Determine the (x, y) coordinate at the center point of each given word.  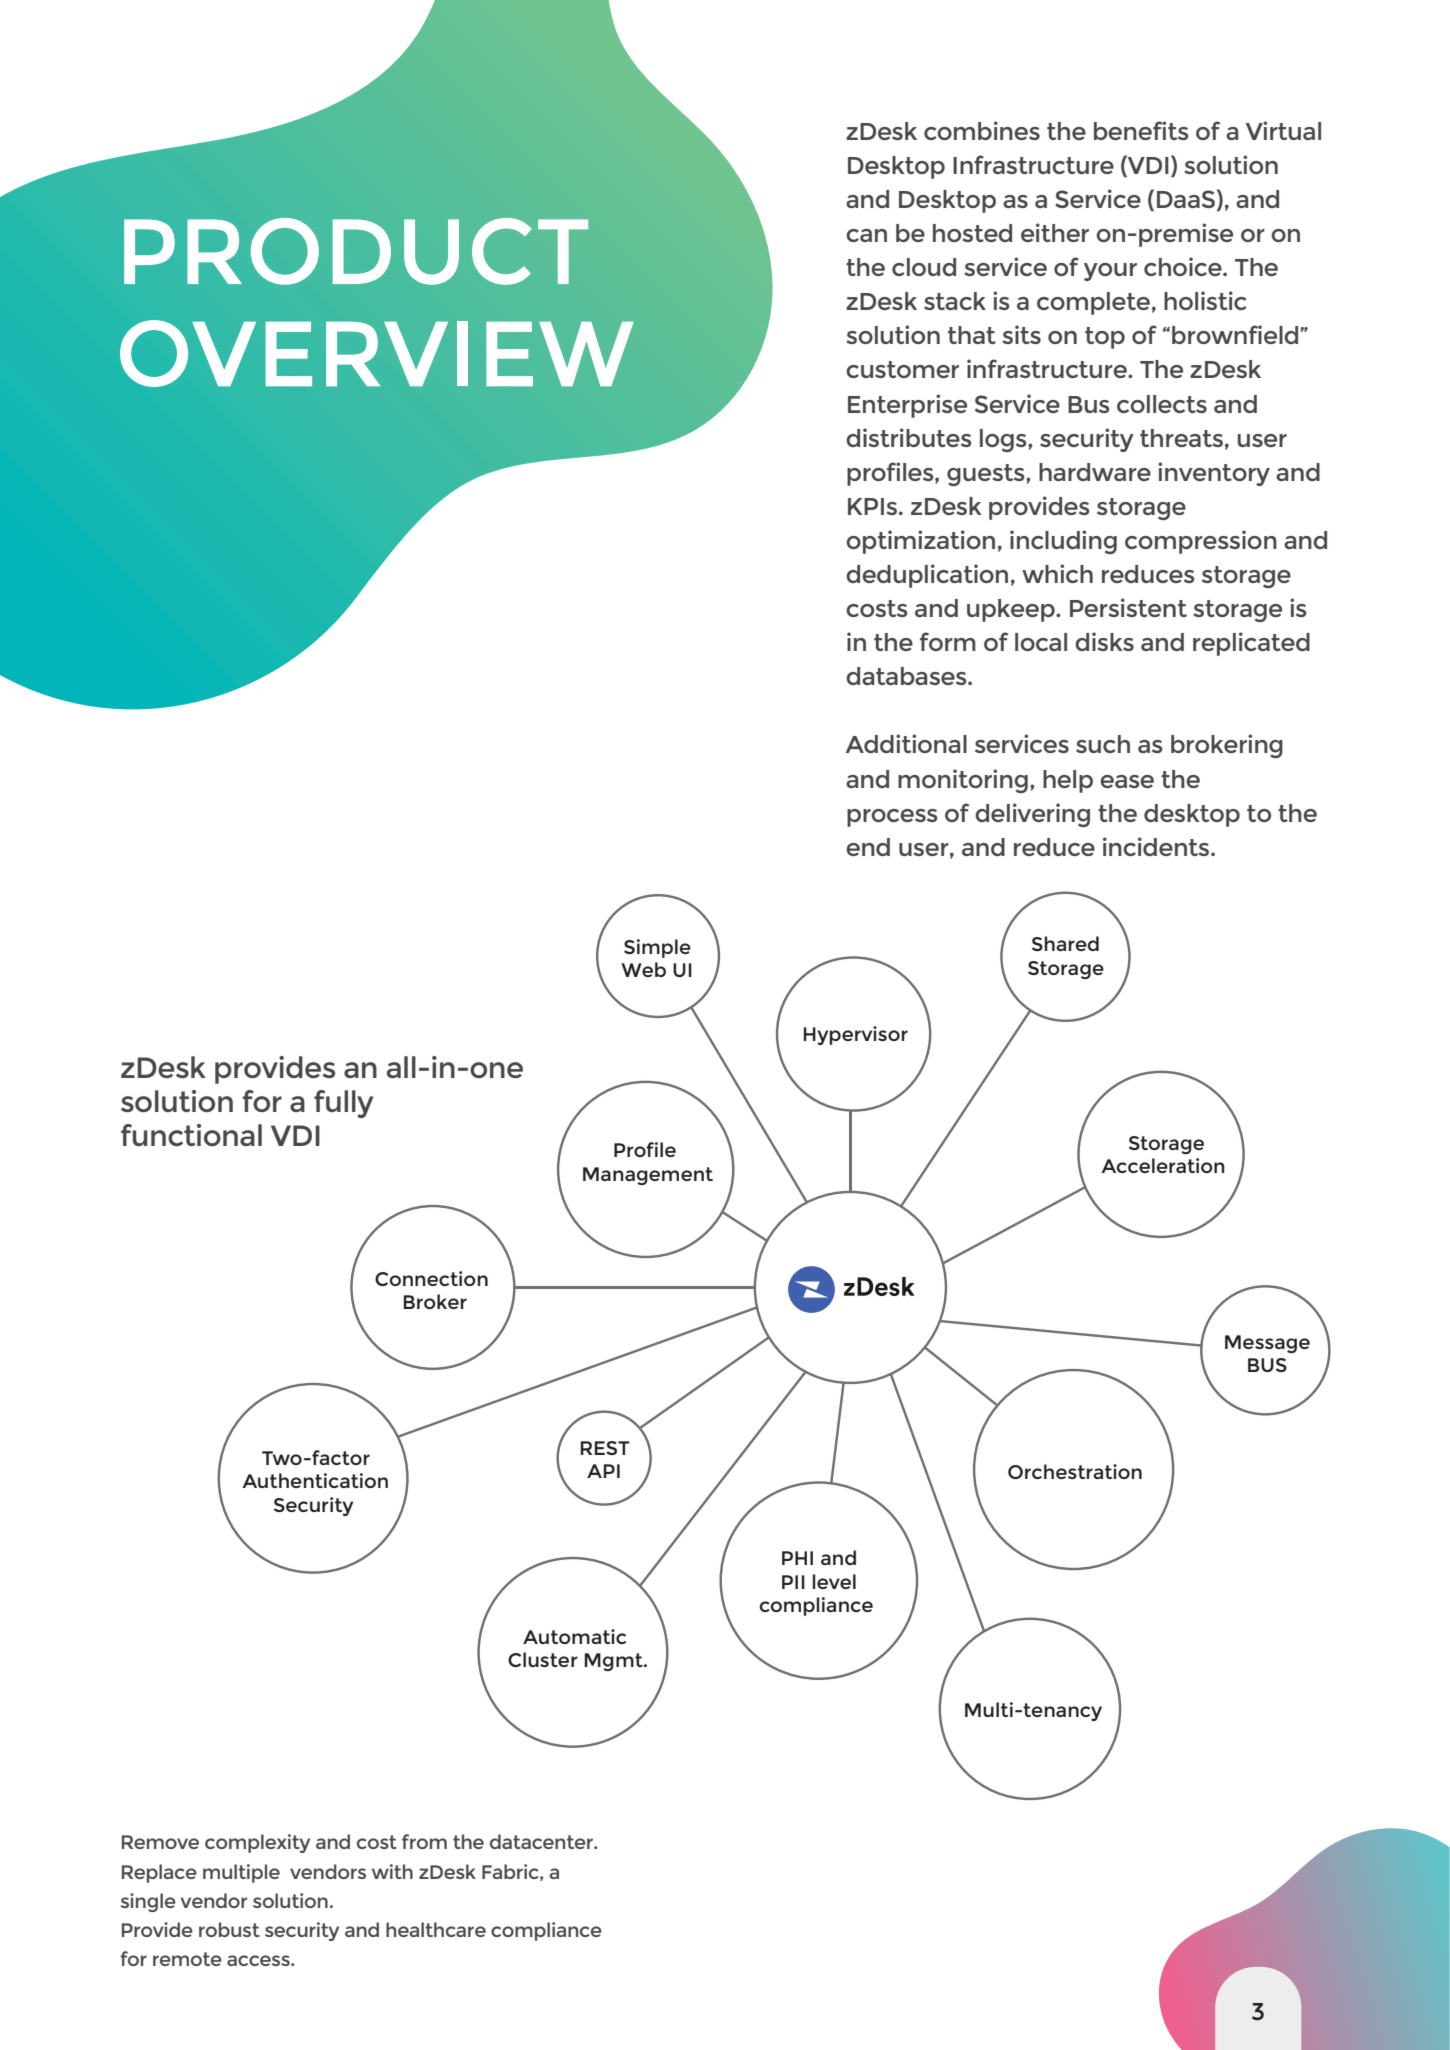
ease (1127, 781)
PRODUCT (356, 251)
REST (605, 1448)
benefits (1141, 130)
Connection (431, 1278)
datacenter (542, 1841)
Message (1267, 1344)
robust (229, 1929)
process (892, 818)
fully (344, 1104)
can (866, 235)
